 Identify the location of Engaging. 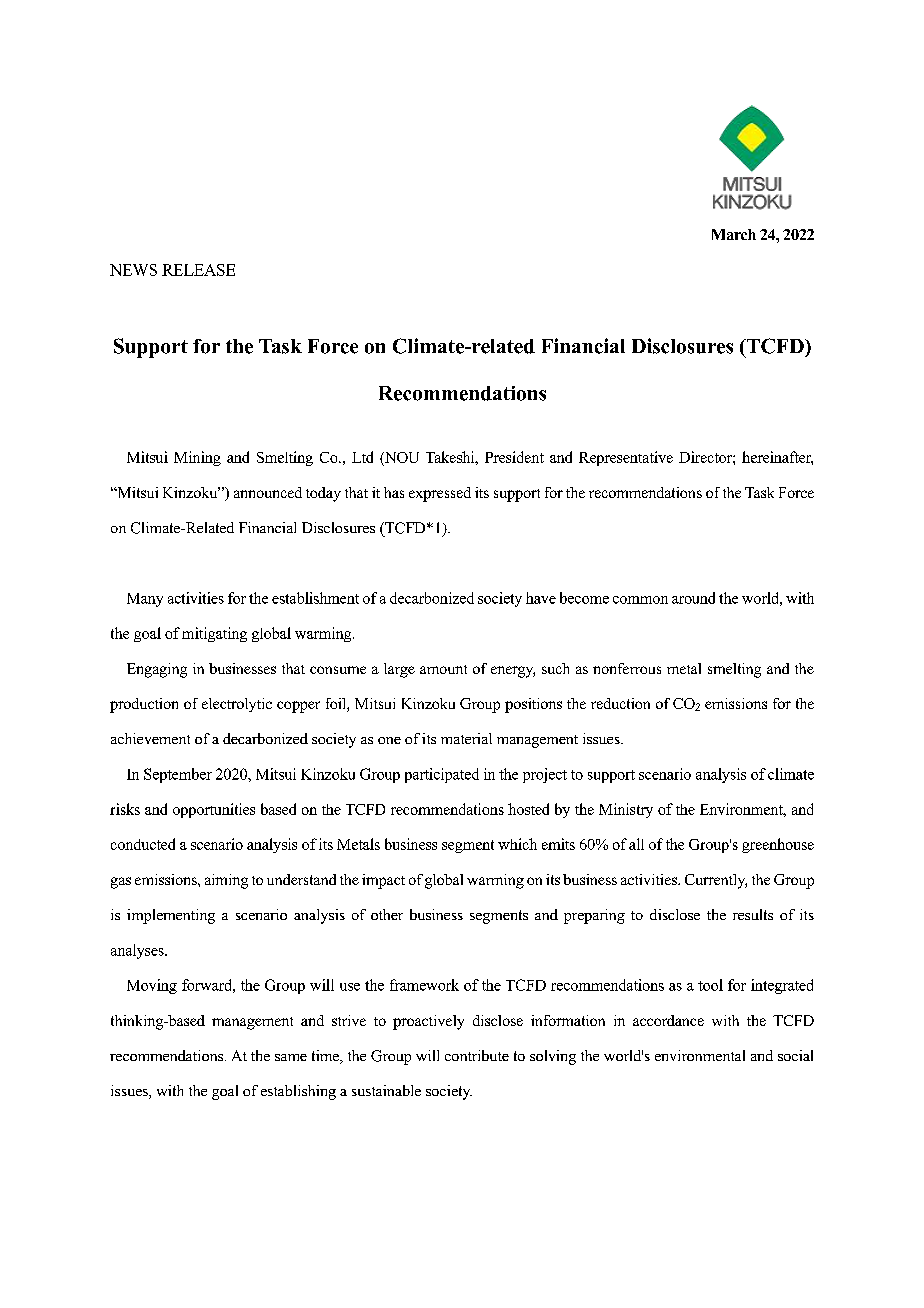
(157, 670).
